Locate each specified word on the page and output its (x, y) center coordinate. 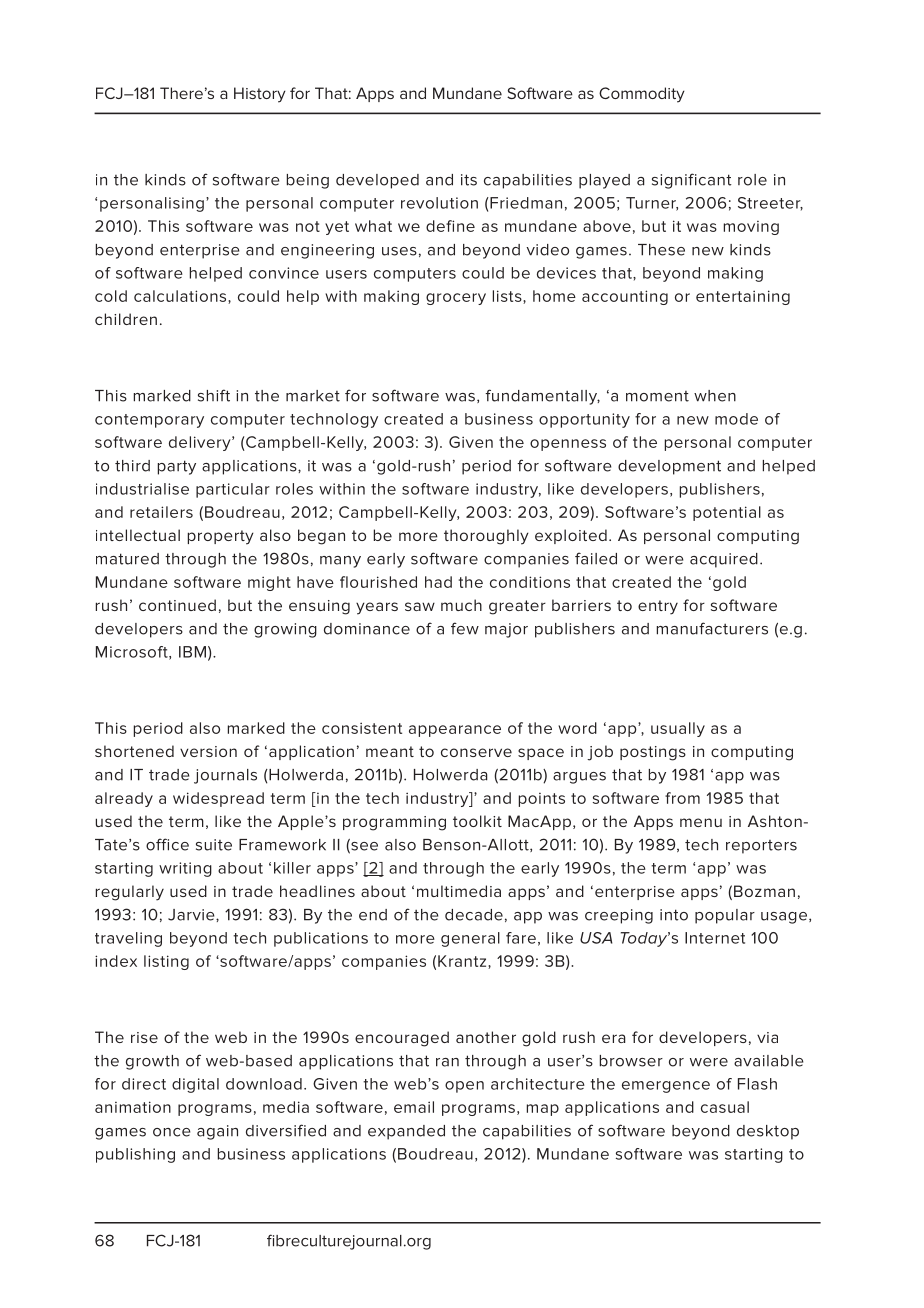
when (715, 396)
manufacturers (712, 628)
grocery (456, 299)
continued (177, 605)
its (469, 180)
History (260, 95)
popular (725, 916)
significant (692, 181)
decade (474, 915)
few (465, 628)
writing (185, 869)
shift (214, 395)
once (171, 1132)
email (414, 1107)
